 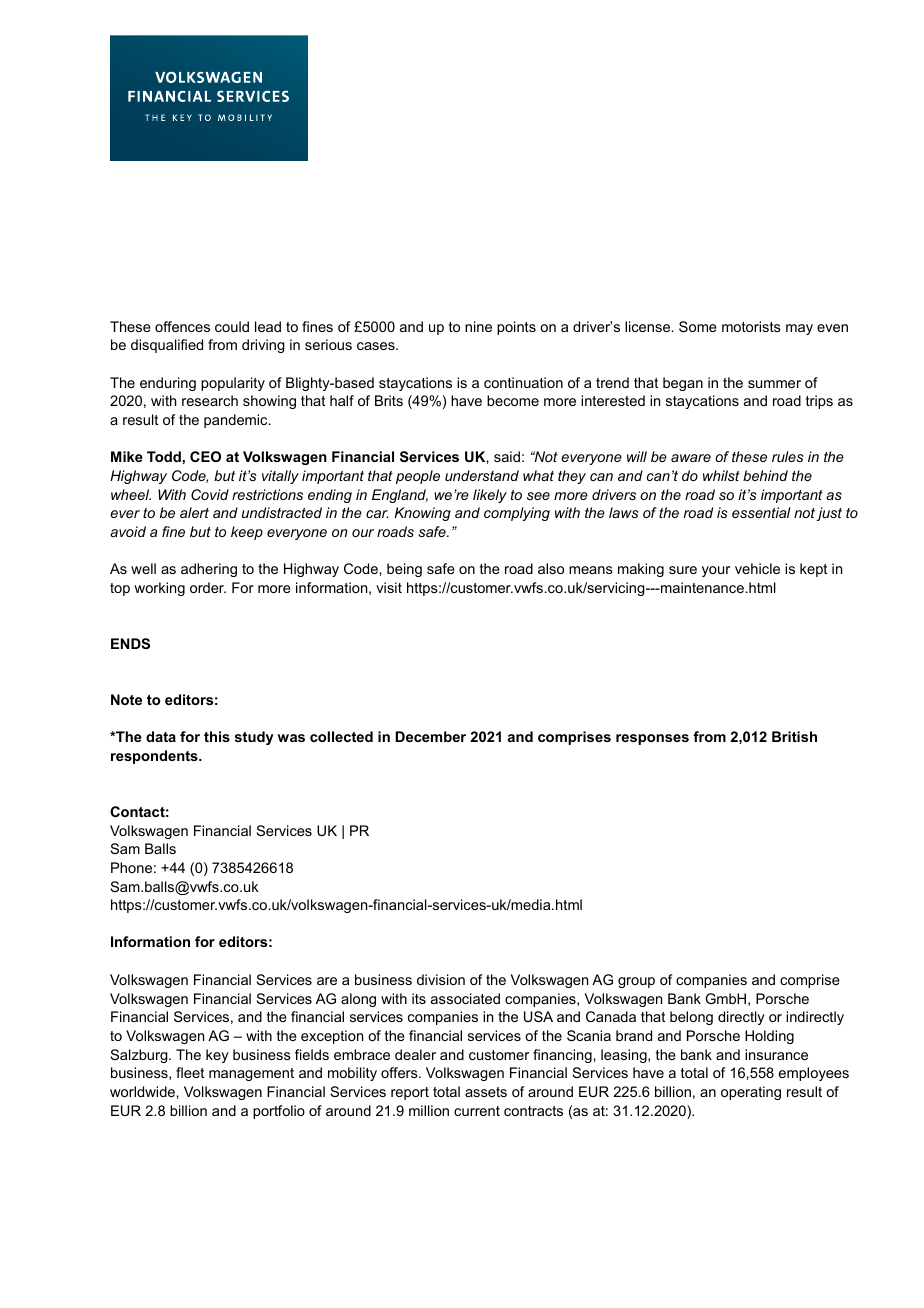 What do you see at coordinates (794, 736) in the screenshot?
I see `British` at bounding box center [794, 736].
